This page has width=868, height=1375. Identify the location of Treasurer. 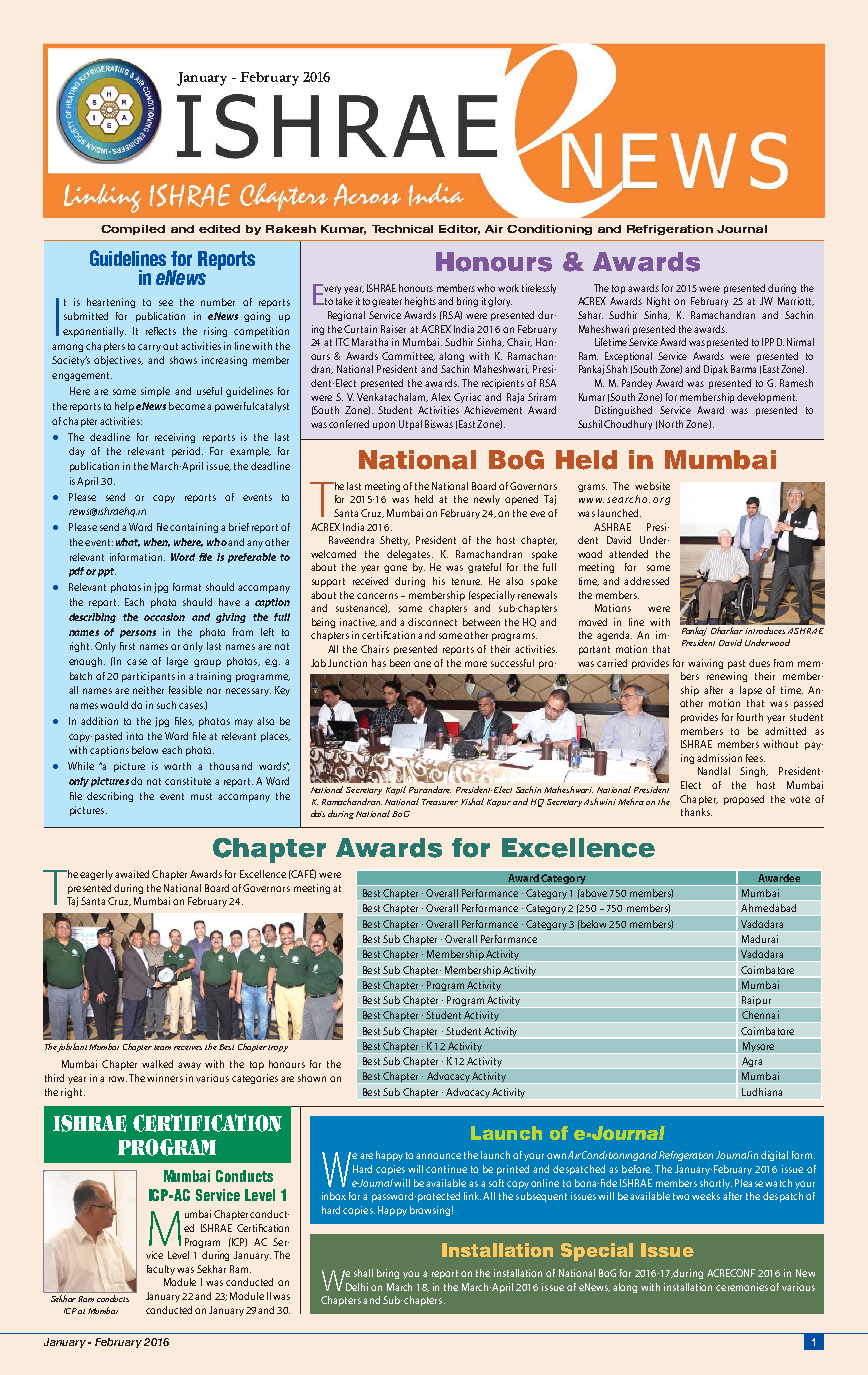
(440, 802).
